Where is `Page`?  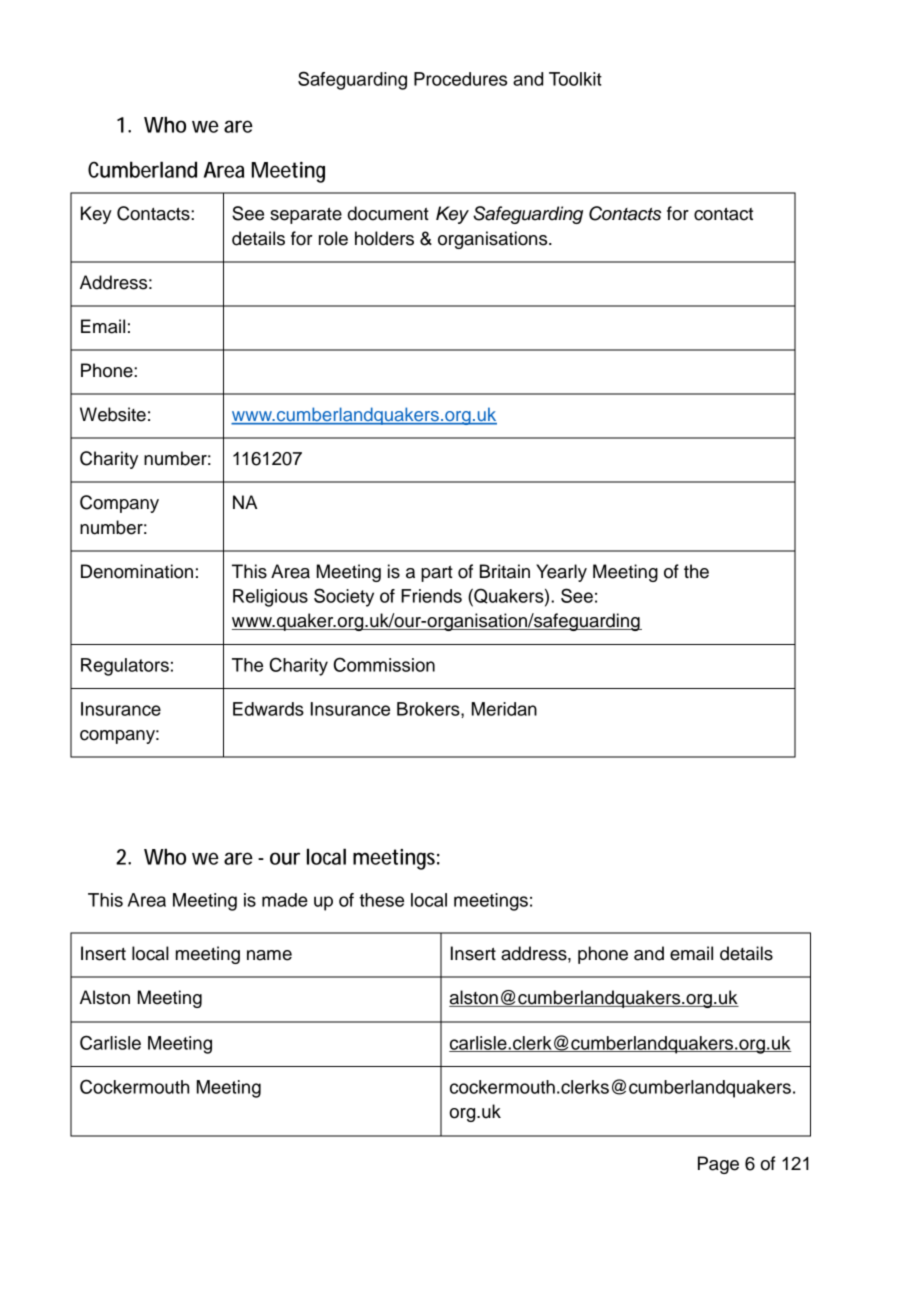
Page is located at coordinates (718, 1165).
